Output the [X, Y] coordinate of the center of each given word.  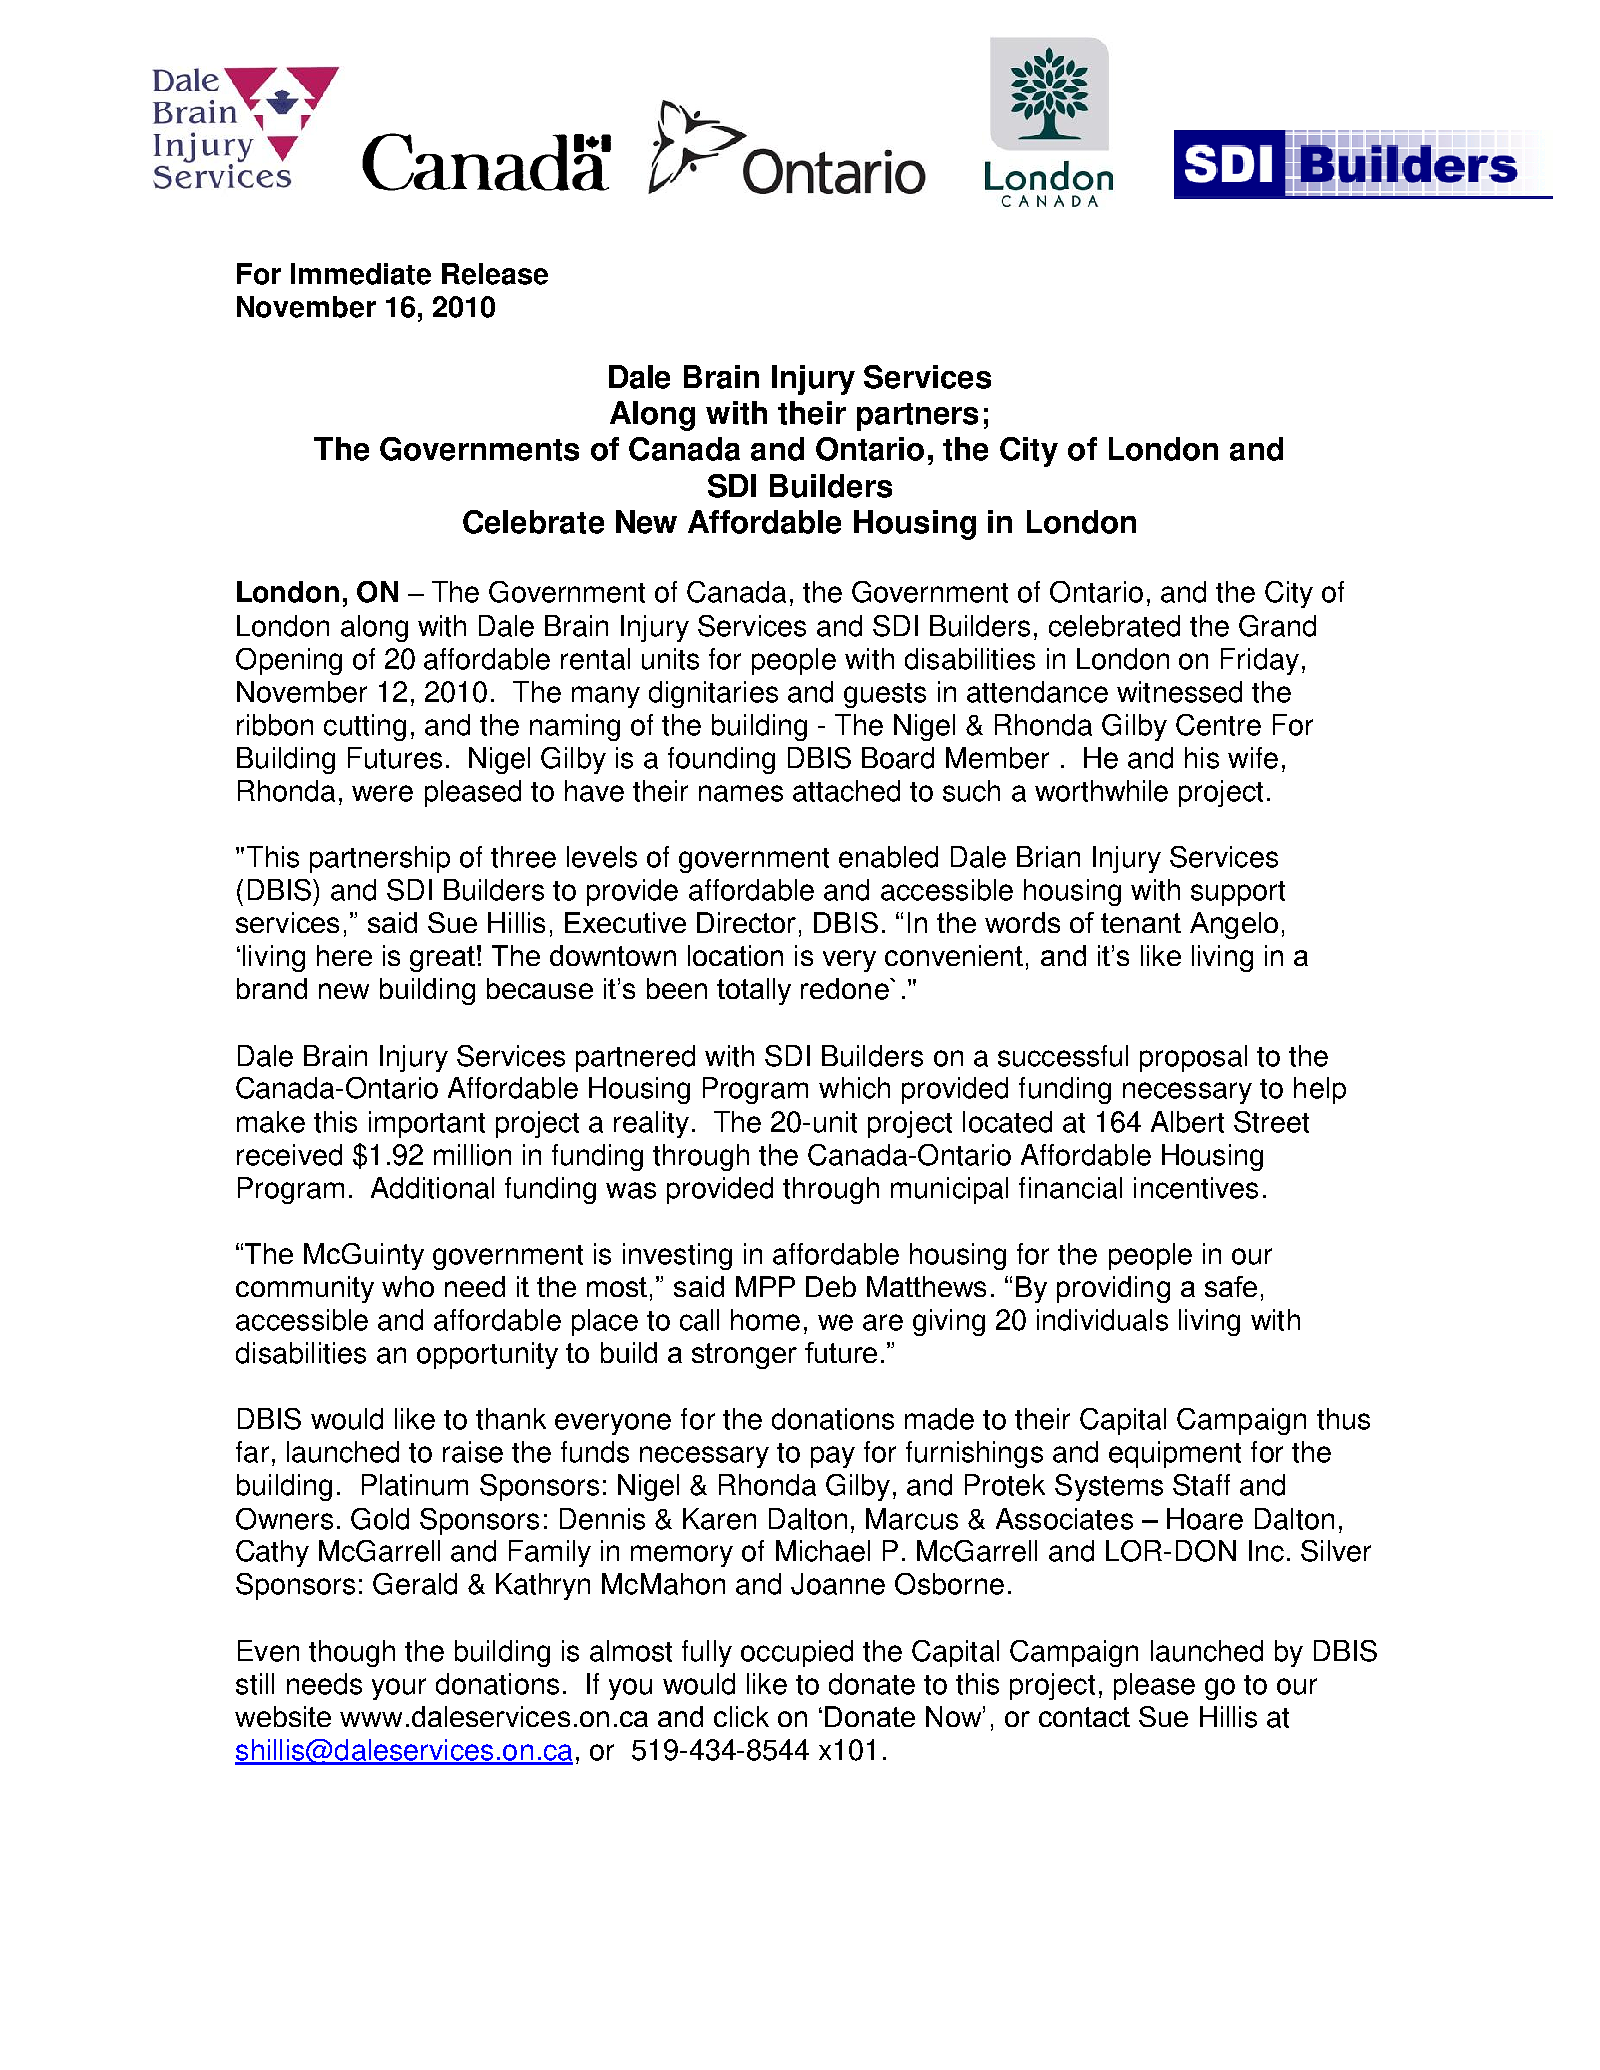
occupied [797, 1653]
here [344, 955]
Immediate [361, 274]
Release [495, 274]
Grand [1277, 626]
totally [754, 991]
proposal [1193, 1058]
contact [1084, 1717]
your [399, 1689]
